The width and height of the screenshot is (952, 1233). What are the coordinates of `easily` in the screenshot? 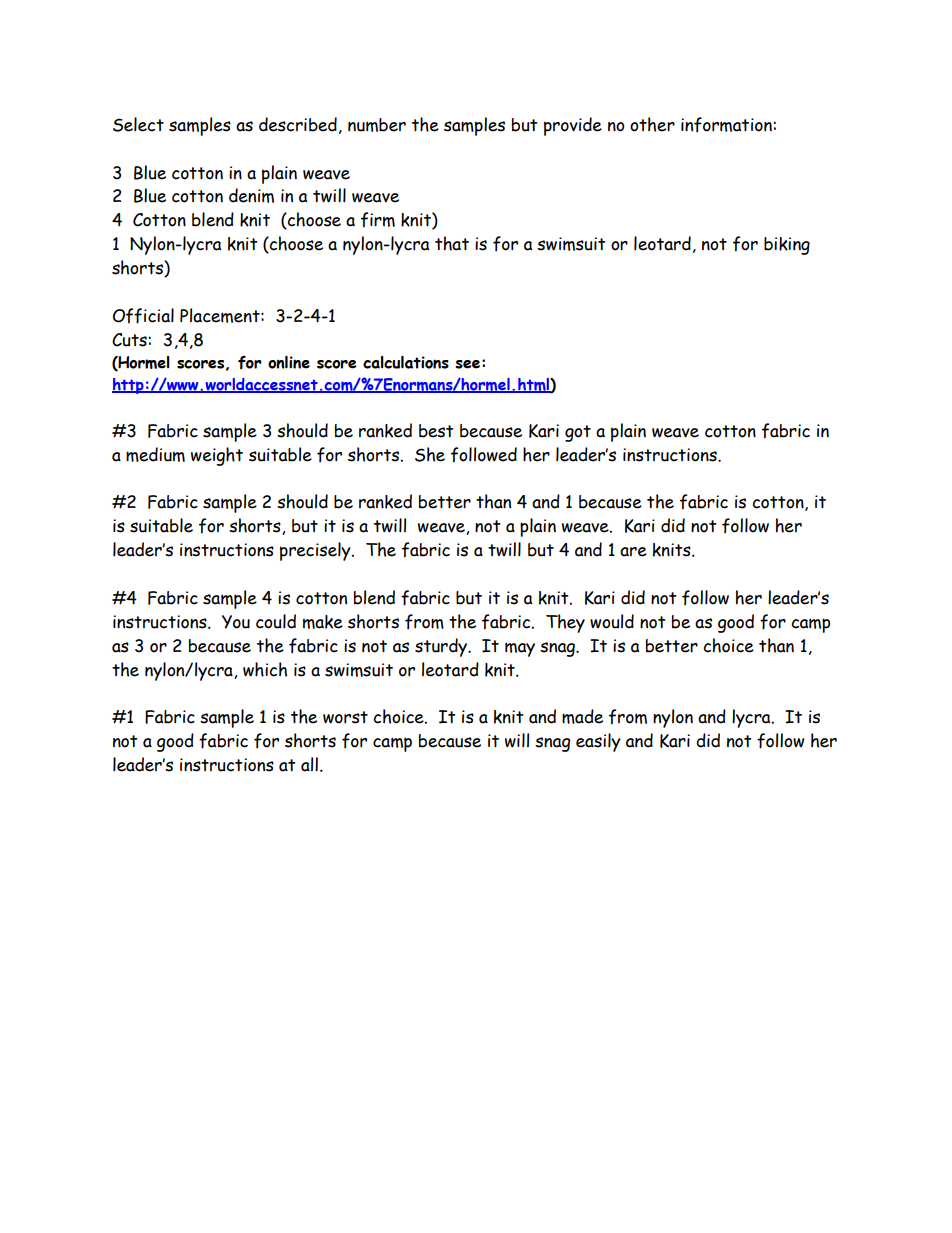 It's located at (598, 742).
